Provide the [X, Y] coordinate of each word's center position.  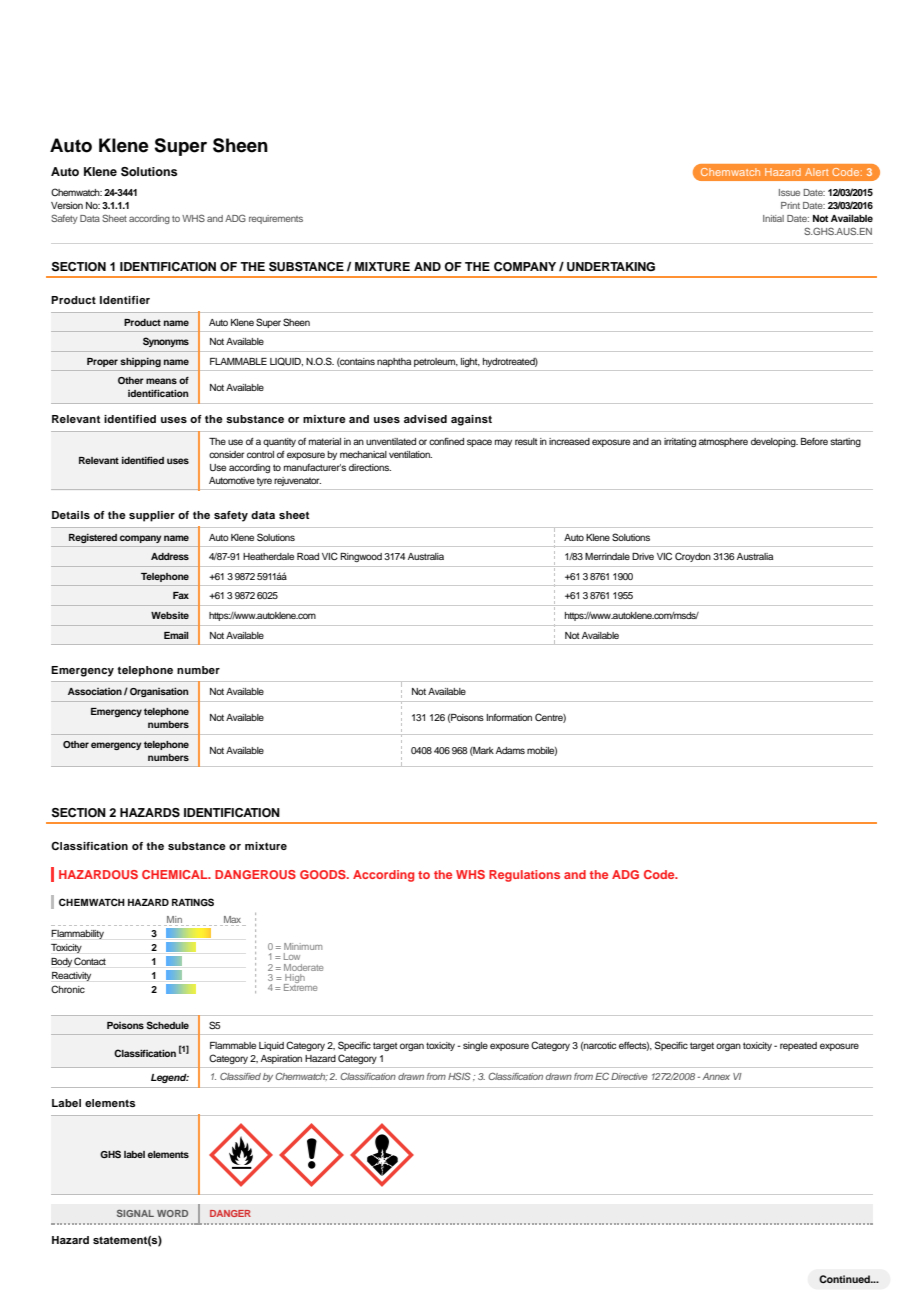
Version [67, 205]
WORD [172, 1213]
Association [95, 691]
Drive [643, 556]
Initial [773, 218]
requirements [276, 219]
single [475, 1046]
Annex [716, 1076]
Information [509, 717]
